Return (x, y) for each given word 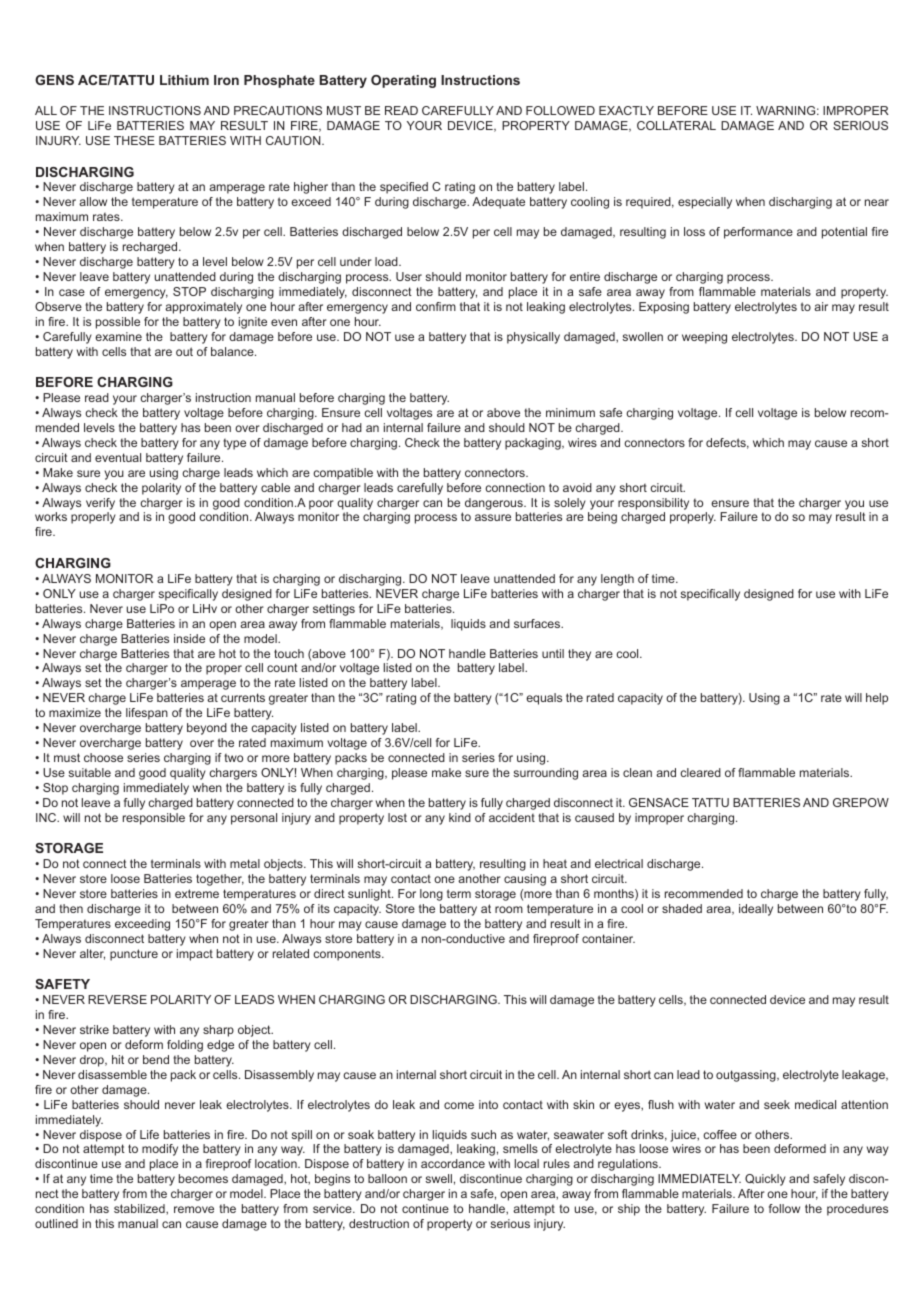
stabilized (140, 1209)
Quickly (765, 1180)
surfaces (538, 623)
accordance (453, 1163)
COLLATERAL (676, 125)
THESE (134, 140)
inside (189, 638)
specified (404, 188)
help (877, 699)
